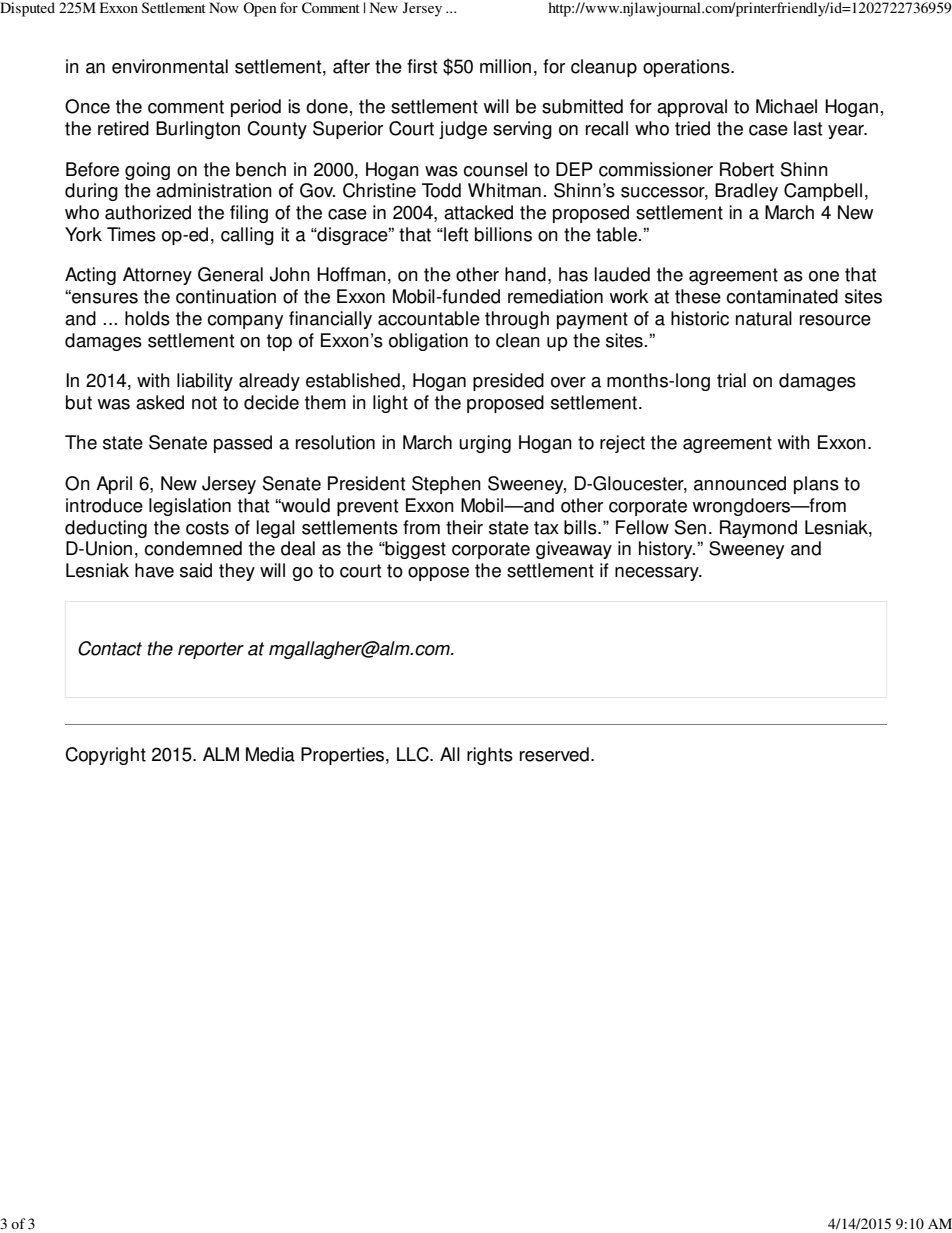 Image resolution: width=952 pixels, height=1233 pixels. Describe the element at coordinates (422, 66) in the screenshot. I see `first` at that location.
